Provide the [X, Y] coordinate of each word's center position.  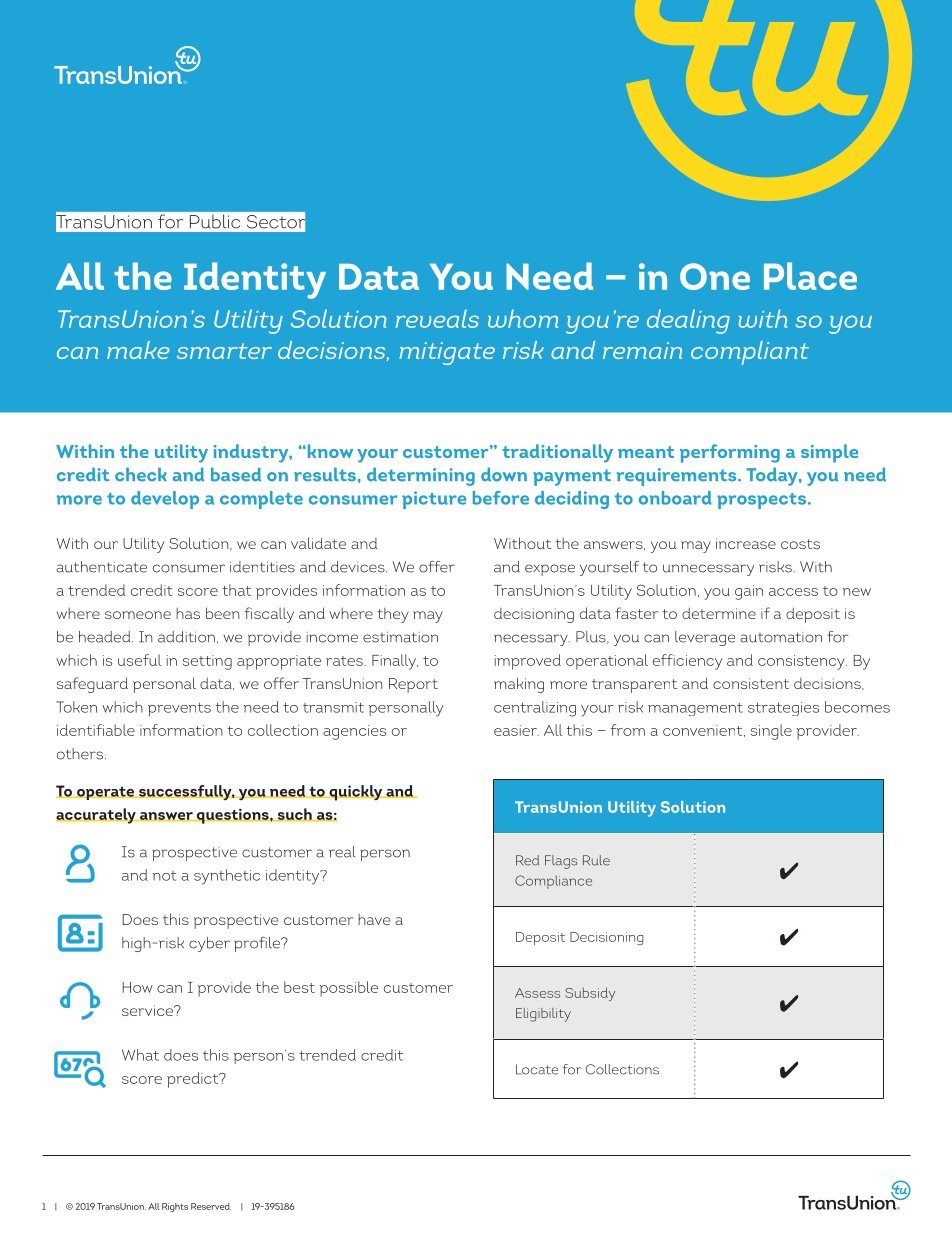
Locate [537, 1069]
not [165, 876]
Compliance [553, 882]
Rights [175, 1207]
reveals [437, 318]
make [138, 350]
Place [810, 276]
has [188, 613]
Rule [596, 860]
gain [749, 592]
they [393, 615]
